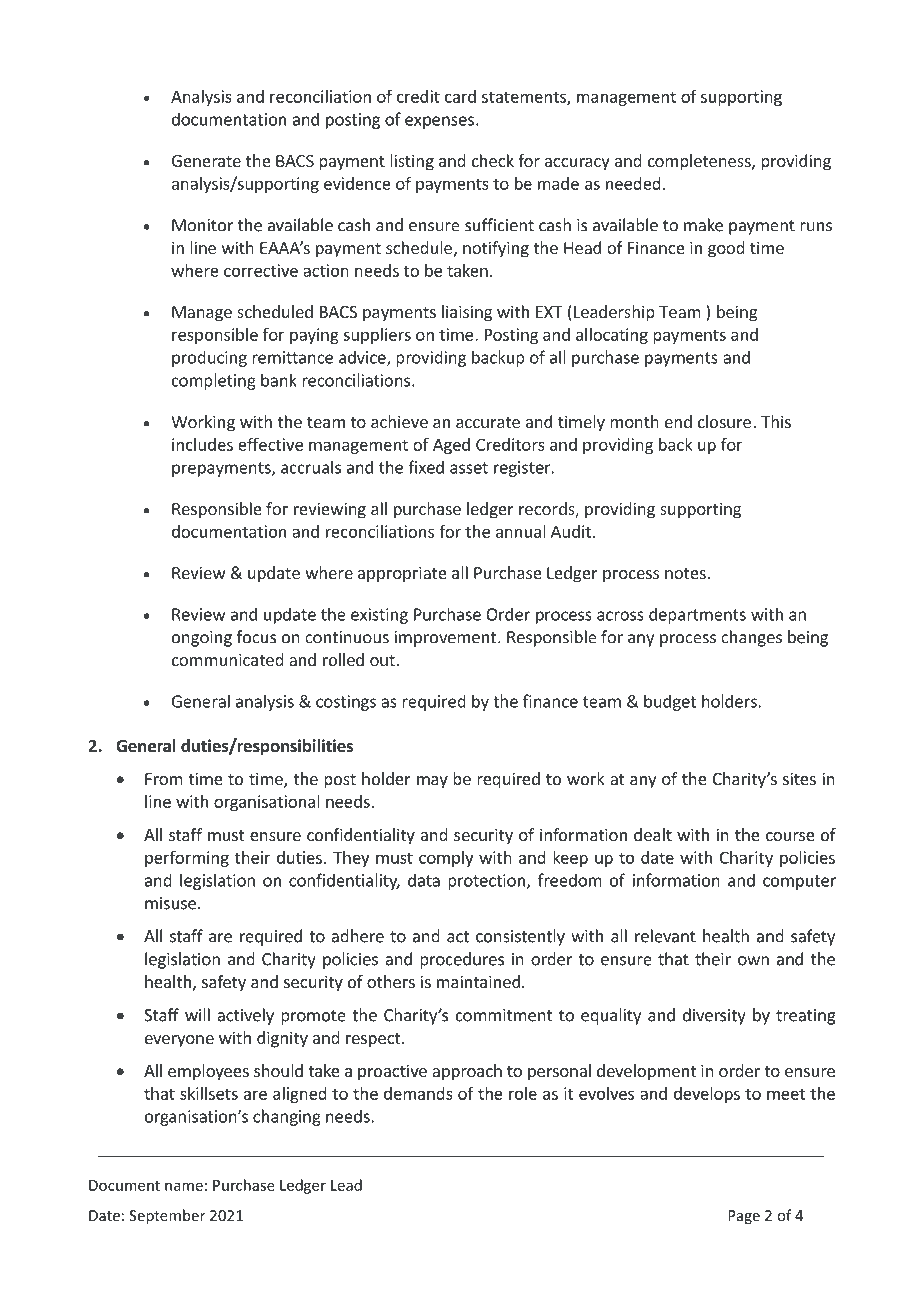  What do you see at coordinates (488, 422) in the image?
I see `accurate` at bounding box center [488, 422].
